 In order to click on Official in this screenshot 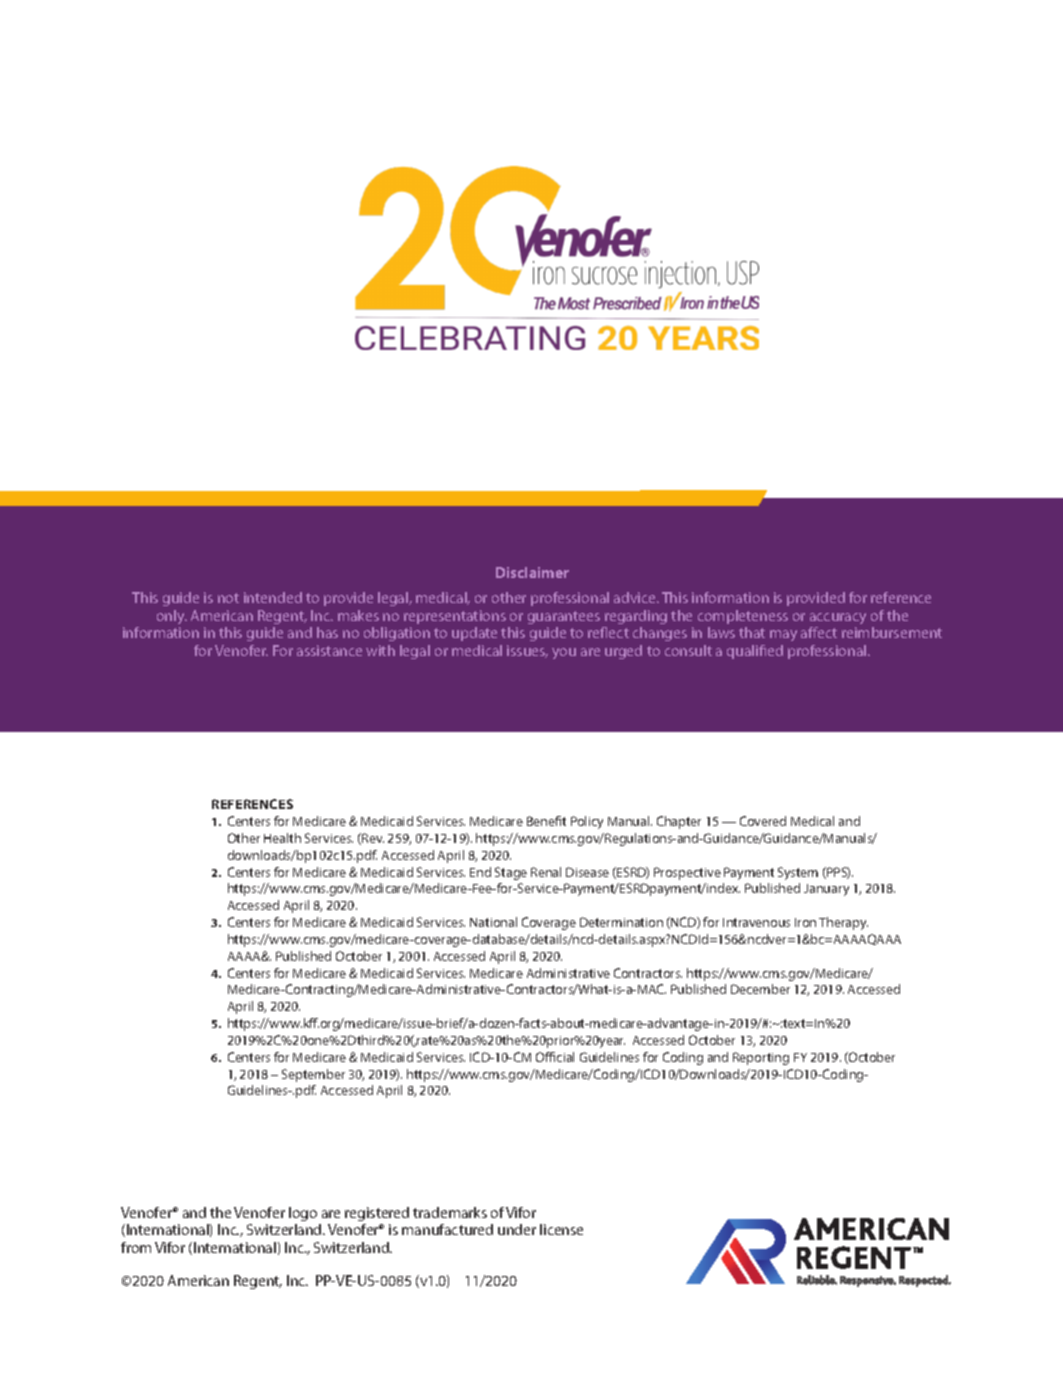, I will do `click(555, 1057)`.
